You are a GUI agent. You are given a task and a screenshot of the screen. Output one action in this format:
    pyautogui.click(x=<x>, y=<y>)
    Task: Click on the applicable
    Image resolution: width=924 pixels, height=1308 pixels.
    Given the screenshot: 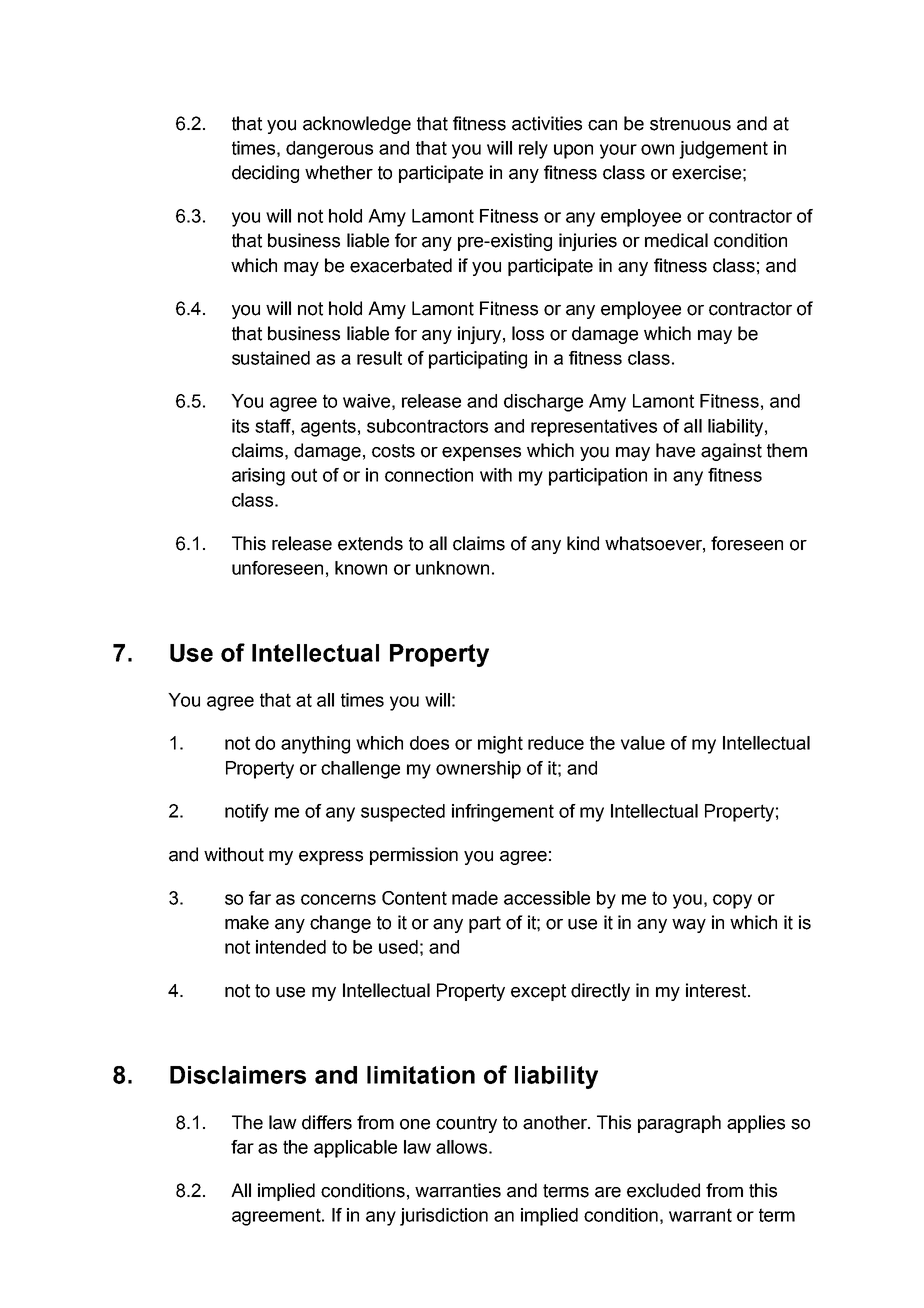 What is the action you would take?
    pyautogui.click(x=355, y=1149)
